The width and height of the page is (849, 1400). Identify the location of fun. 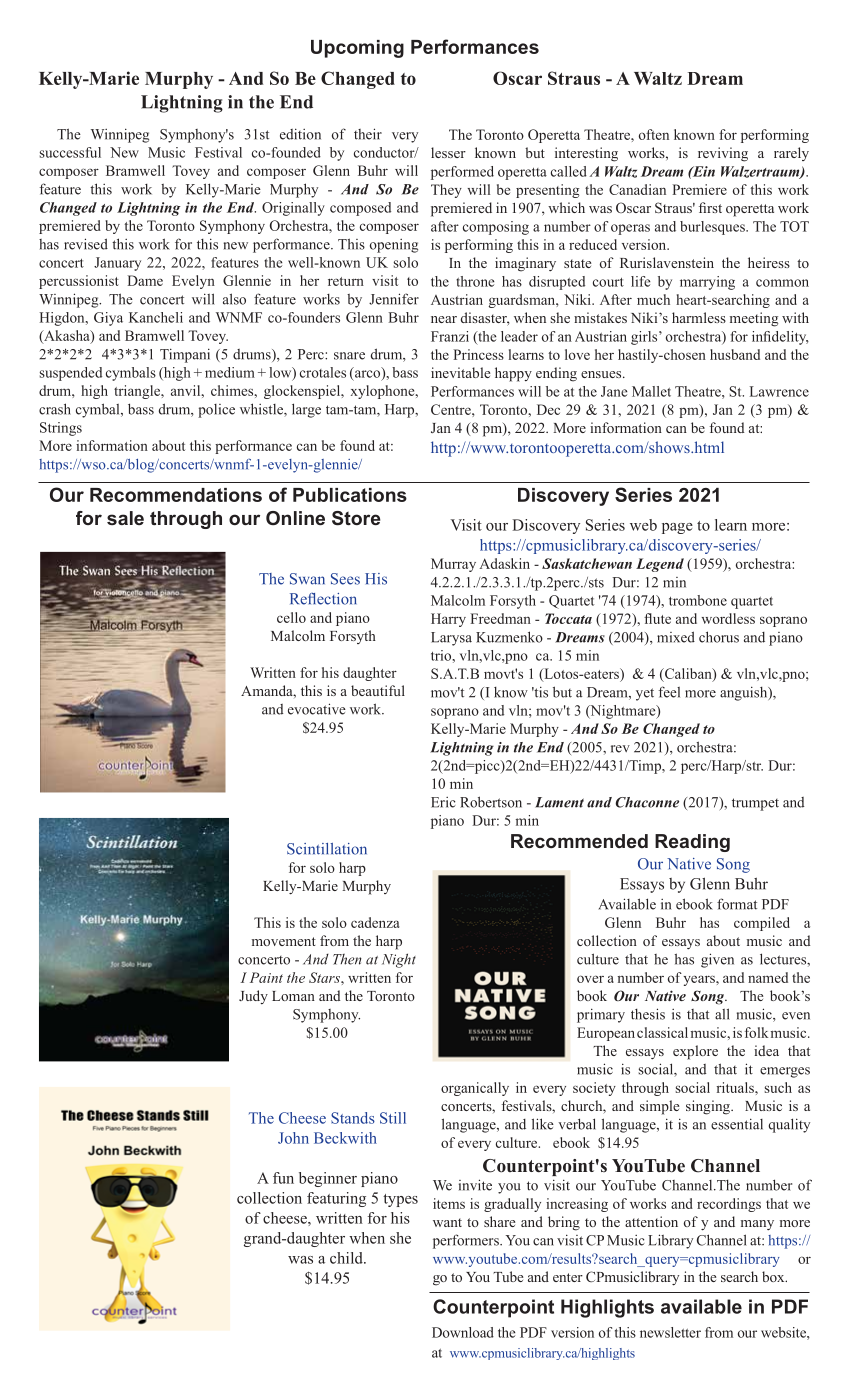
(283, 1178).
